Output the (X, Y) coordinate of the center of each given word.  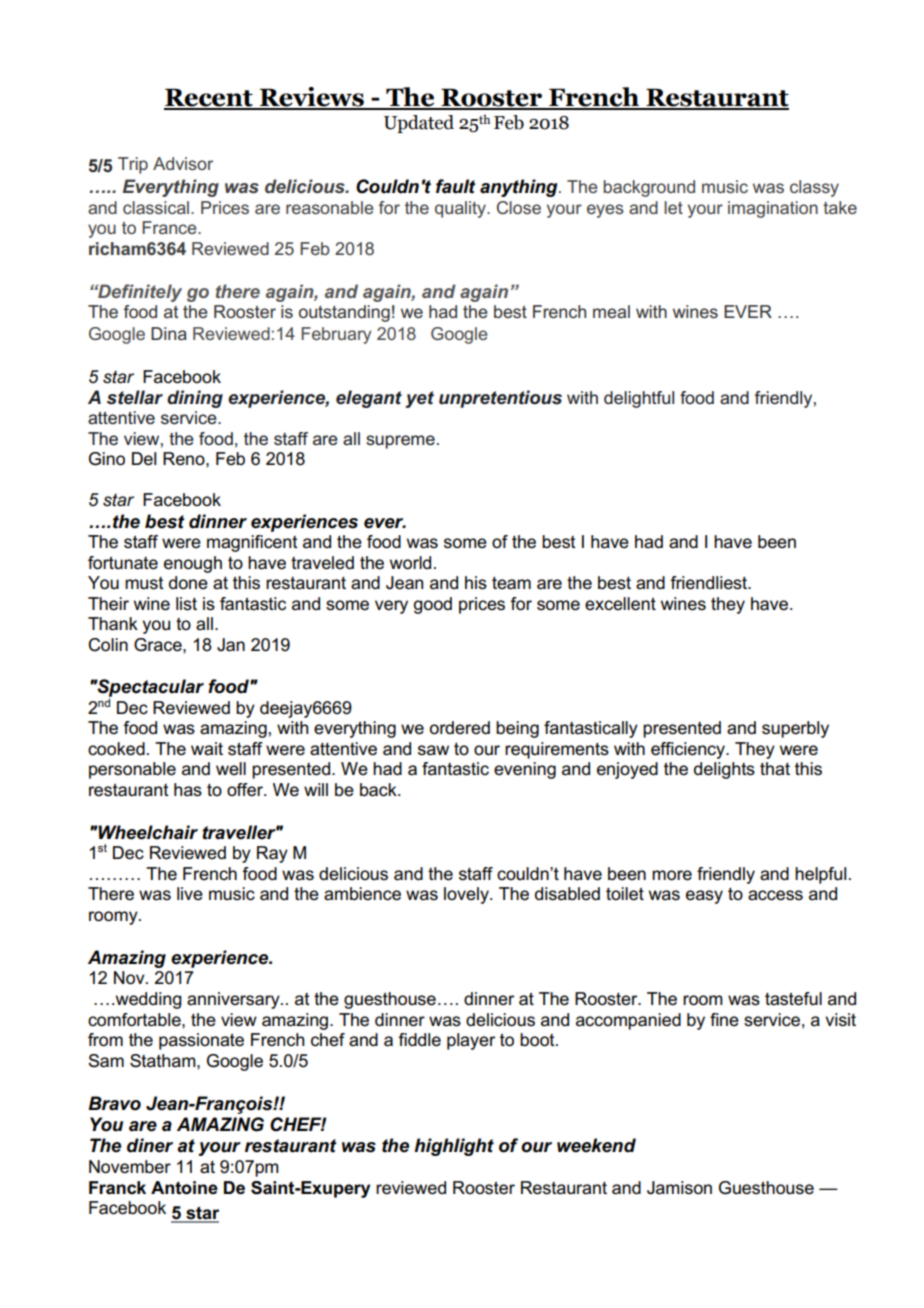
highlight (454, 1147)
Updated (419, 124)
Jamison (679, 1188)
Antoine (184, 1188)
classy (814, 188)
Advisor (183, 163)
